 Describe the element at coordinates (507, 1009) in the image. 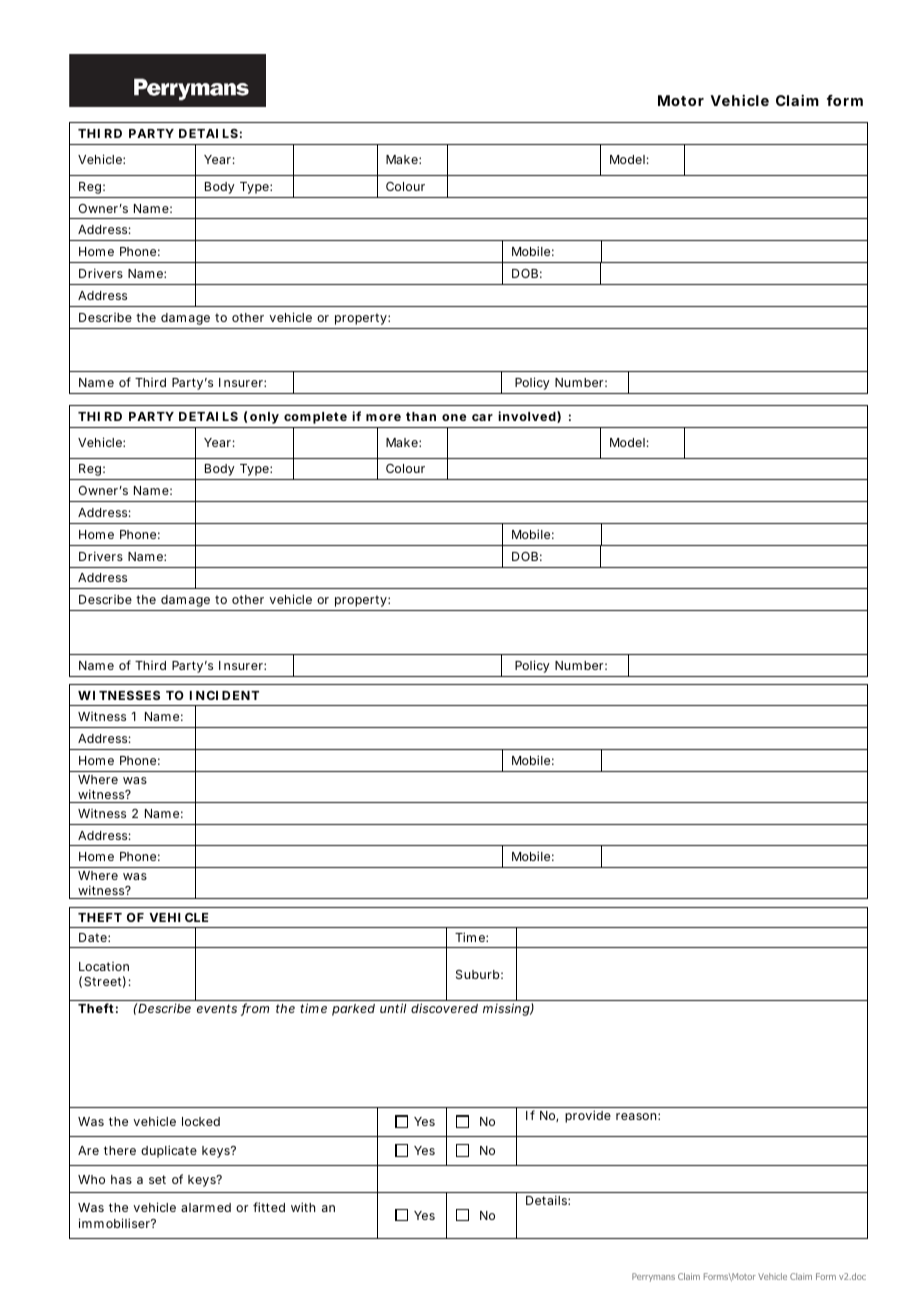

I see `missing` at that location.
